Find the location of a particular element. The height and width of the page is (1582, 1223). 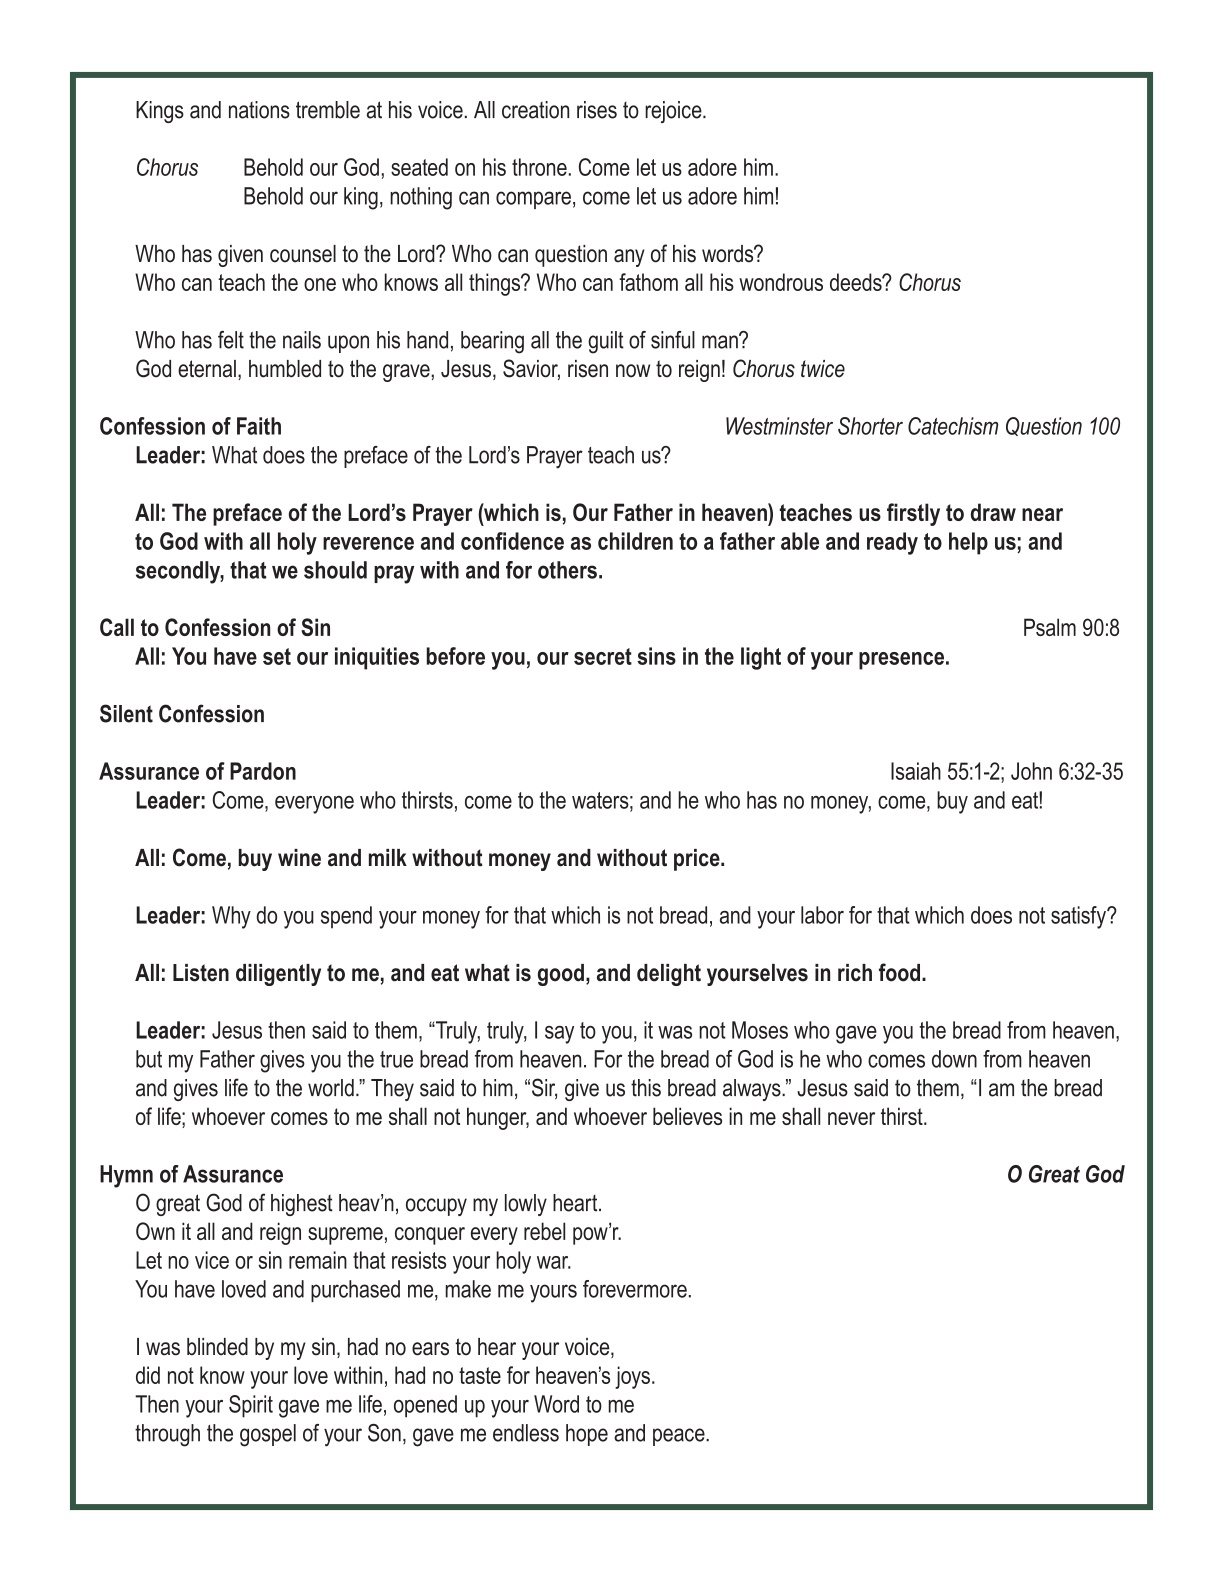

nations is located at coordinates (259, 110).
